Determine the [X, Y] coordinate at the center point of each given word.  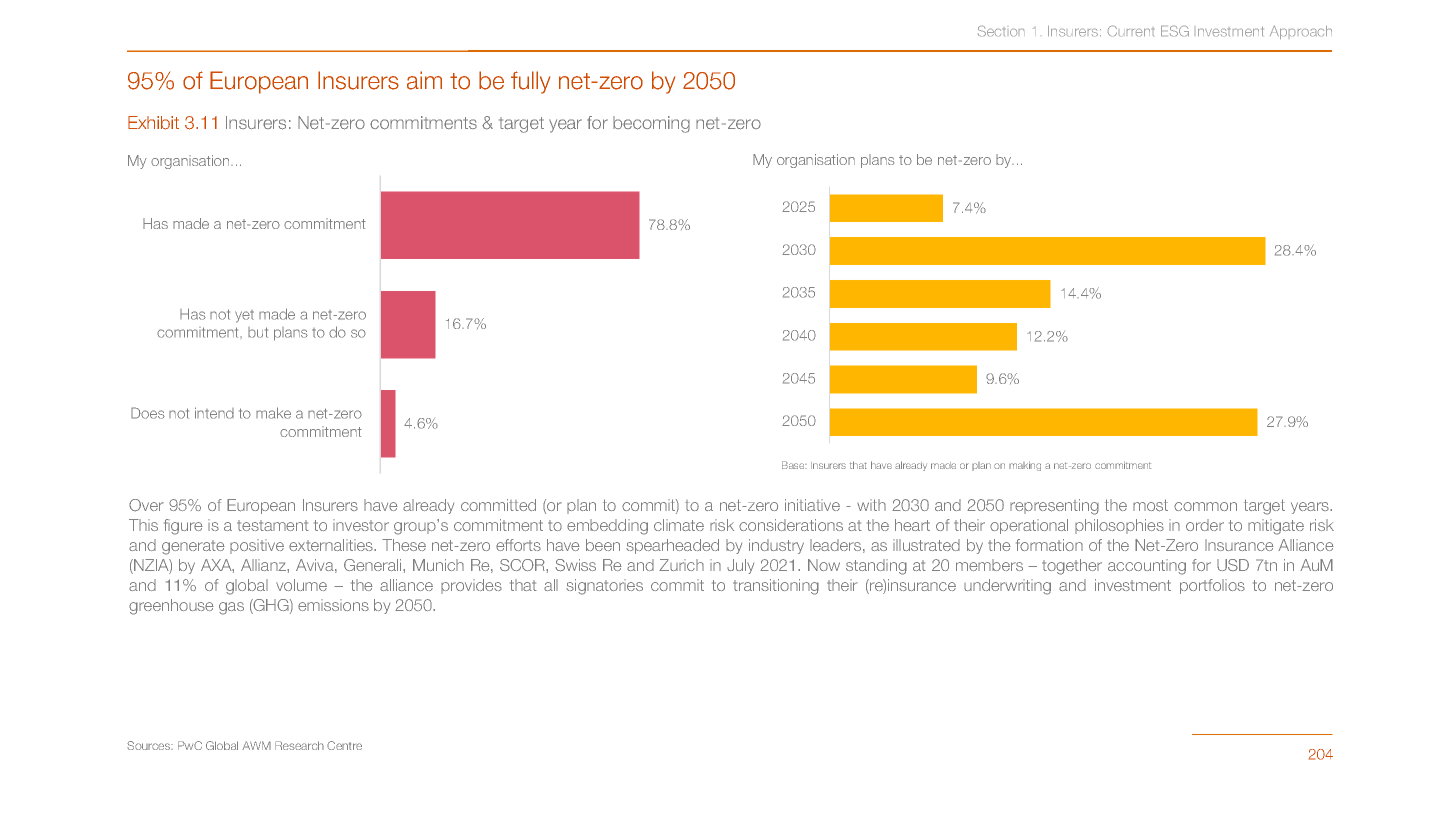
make [273, 413]
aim [424, 80]
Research [299, 745]
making [1025, 466]
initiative [812, 505]
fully [530, 82]
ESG [1175, 31]
